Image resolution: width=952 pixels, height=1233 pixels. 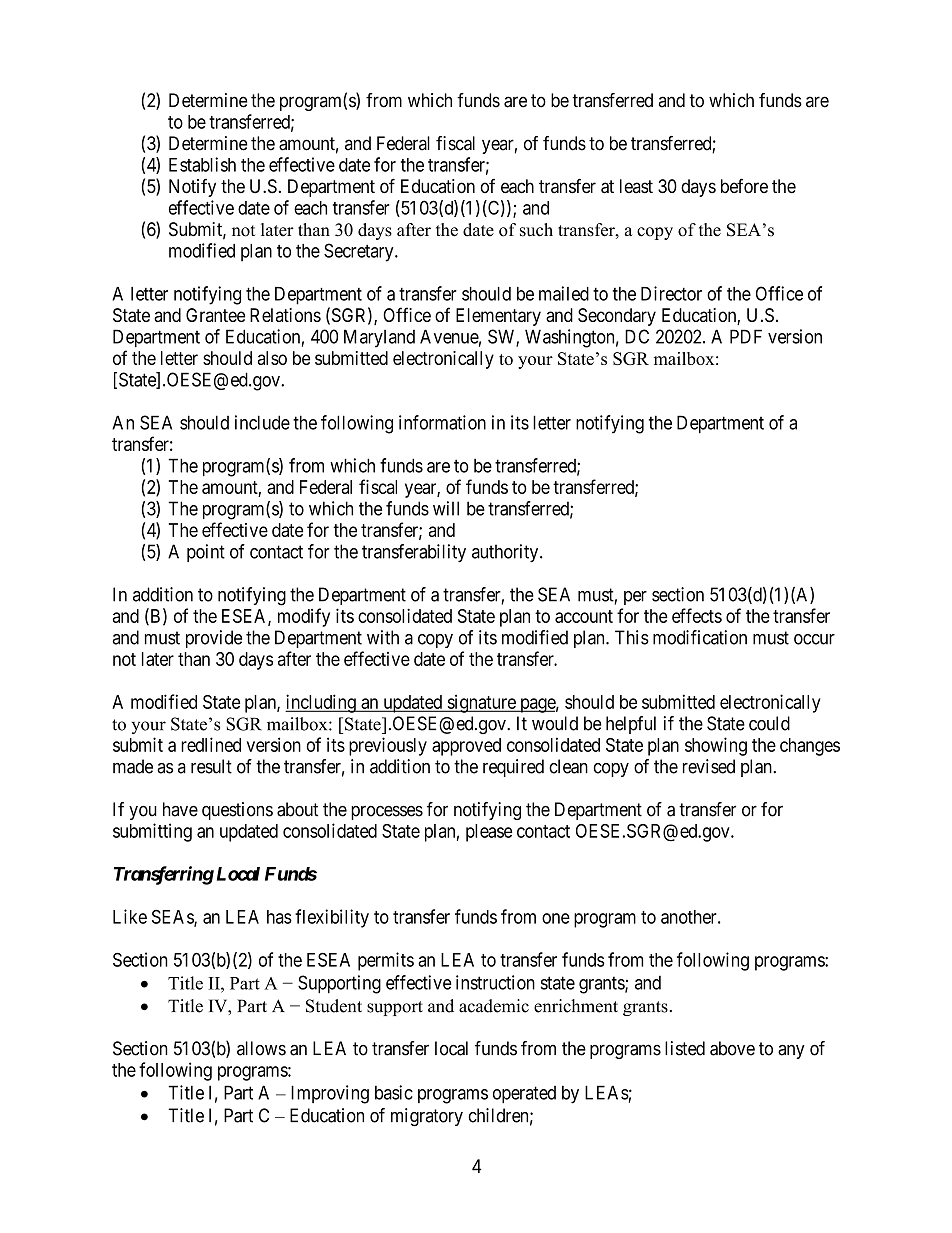 I want to click on before, so click(x=744, y=186).
